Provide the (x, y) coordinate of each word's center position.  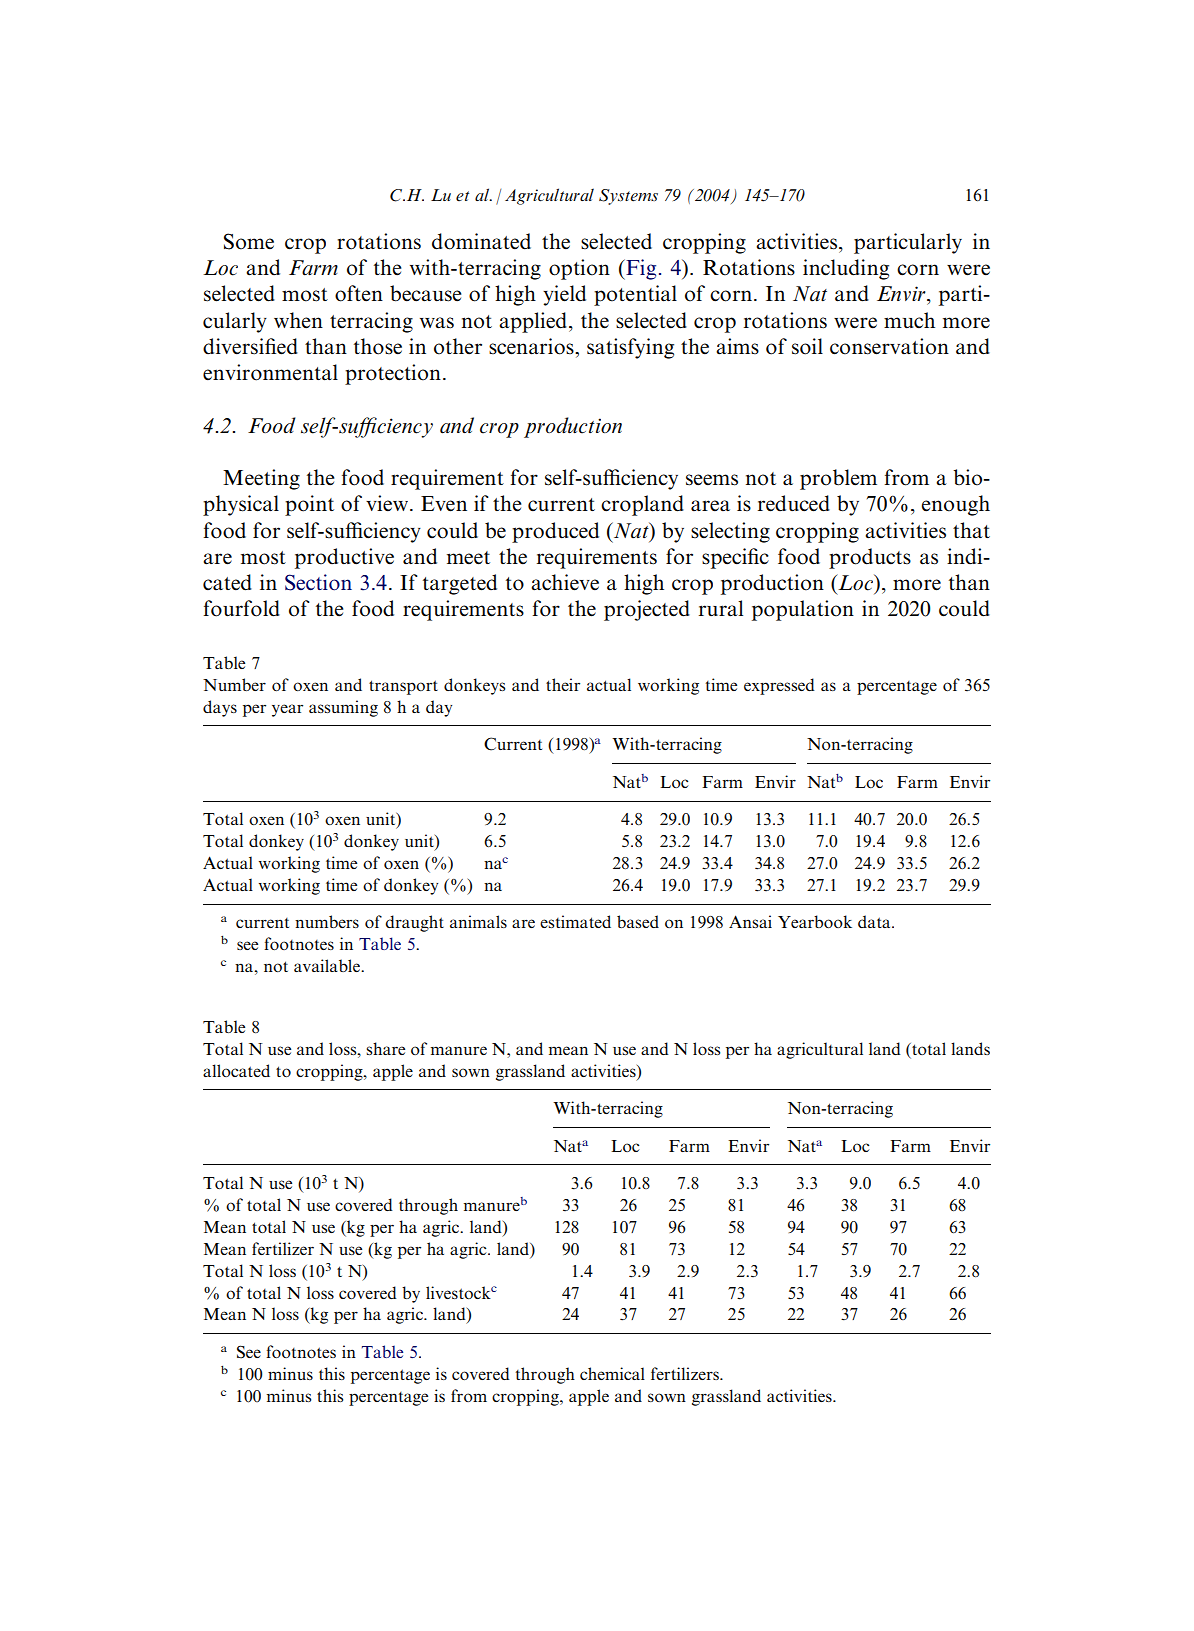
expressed (779, 686)
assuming (343, 708)
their (563, 684)
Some (249, 241)
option (579, 269)
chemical (612, 1373)
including (846, 269)
